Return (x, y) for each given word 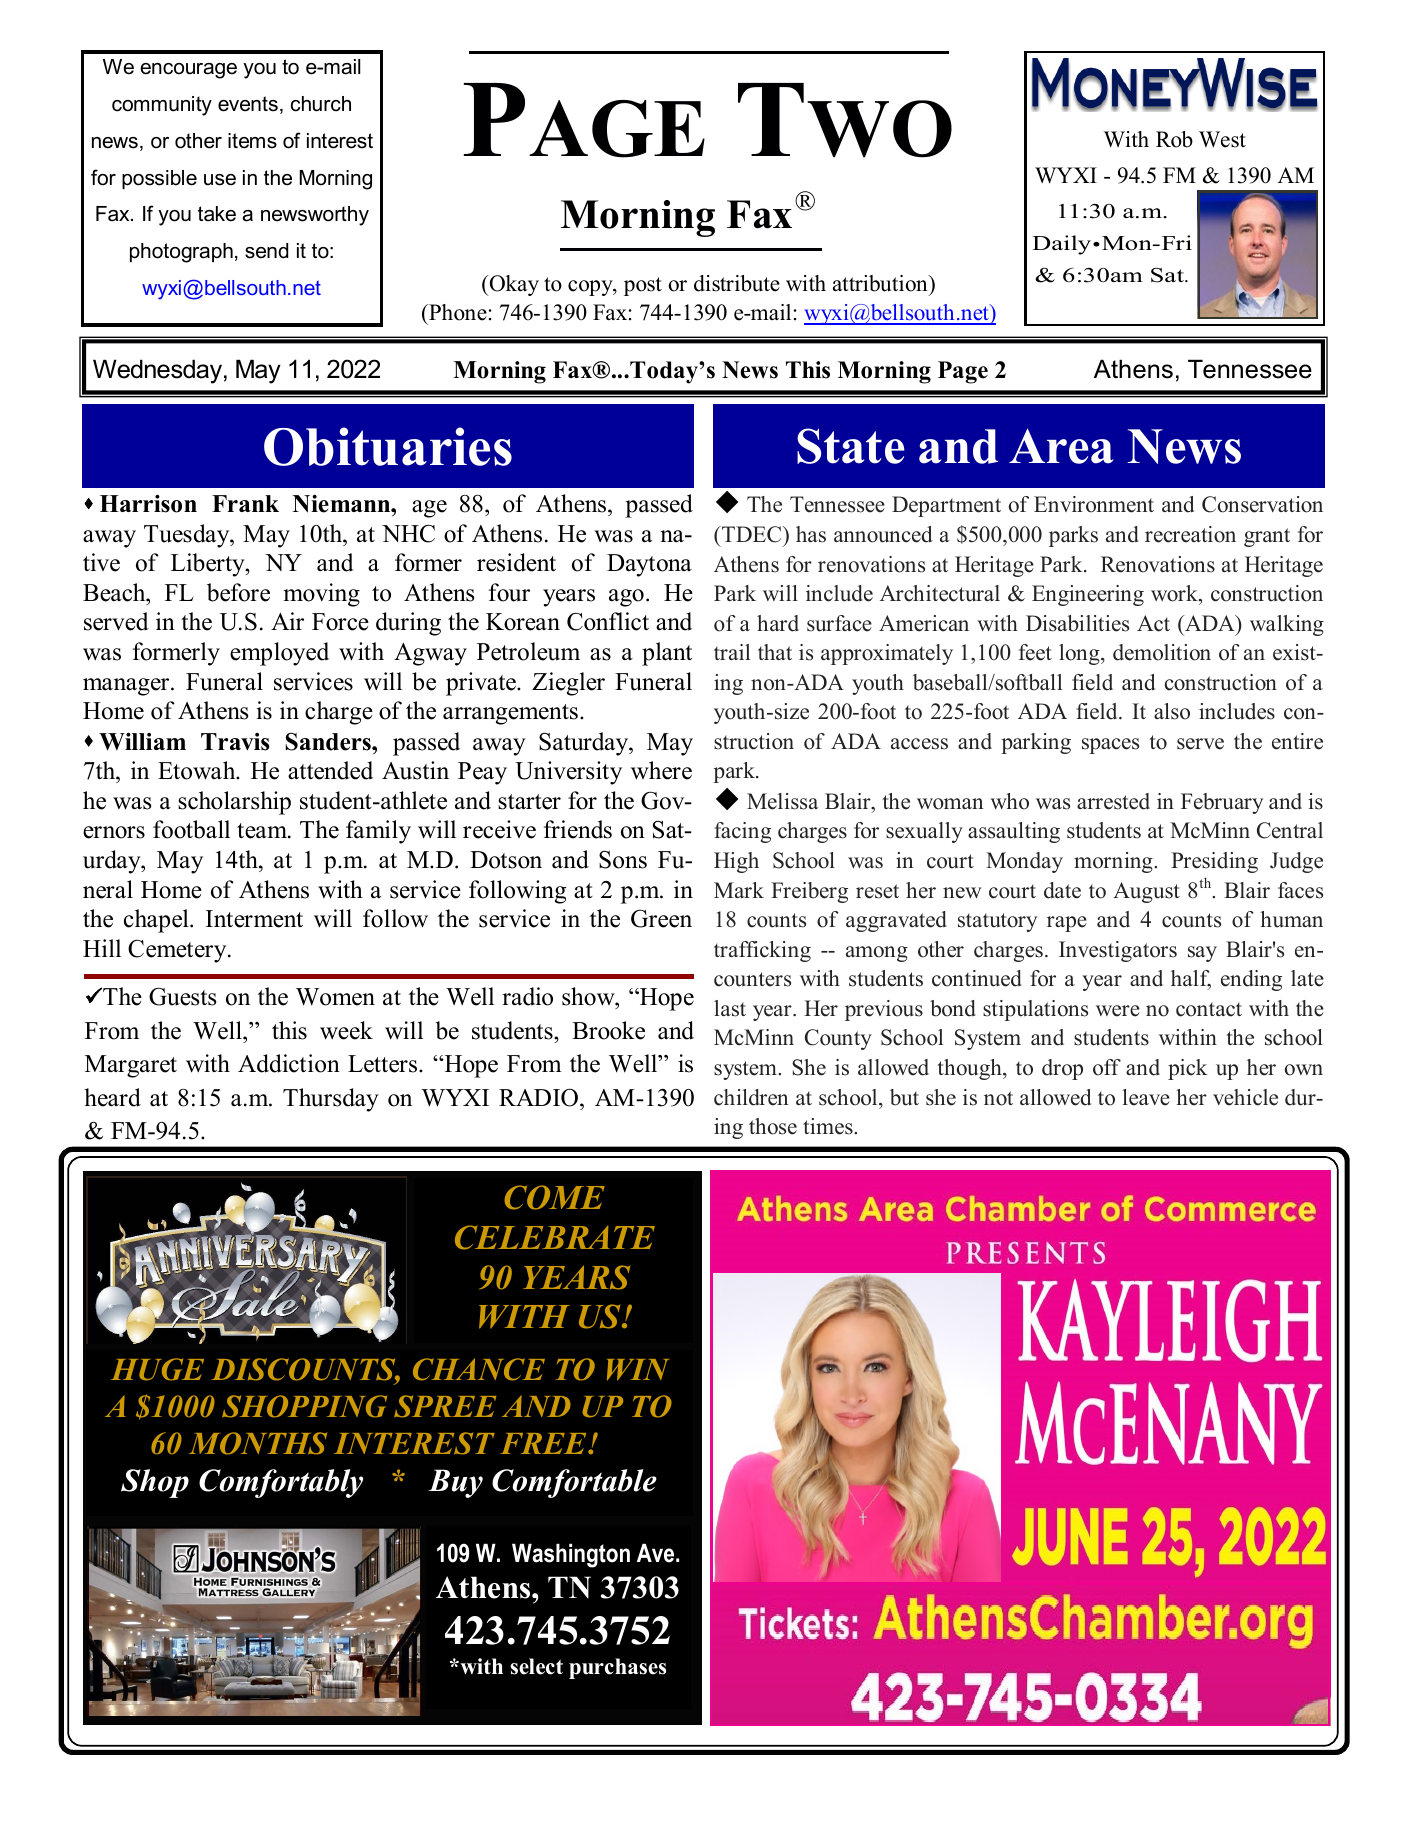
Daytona (649, 565)
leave (1146, 1097)
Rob (1174, 139)
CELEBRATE (555, 1237)
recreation (1190, 534)
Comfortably (281, 1483)
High (736, 862)
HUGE (157, 1369)
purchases (617, 1668)
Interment (254, 919)
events (248, 104)
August (1146, 892)
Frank (245, 503)
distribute (737, 283)
